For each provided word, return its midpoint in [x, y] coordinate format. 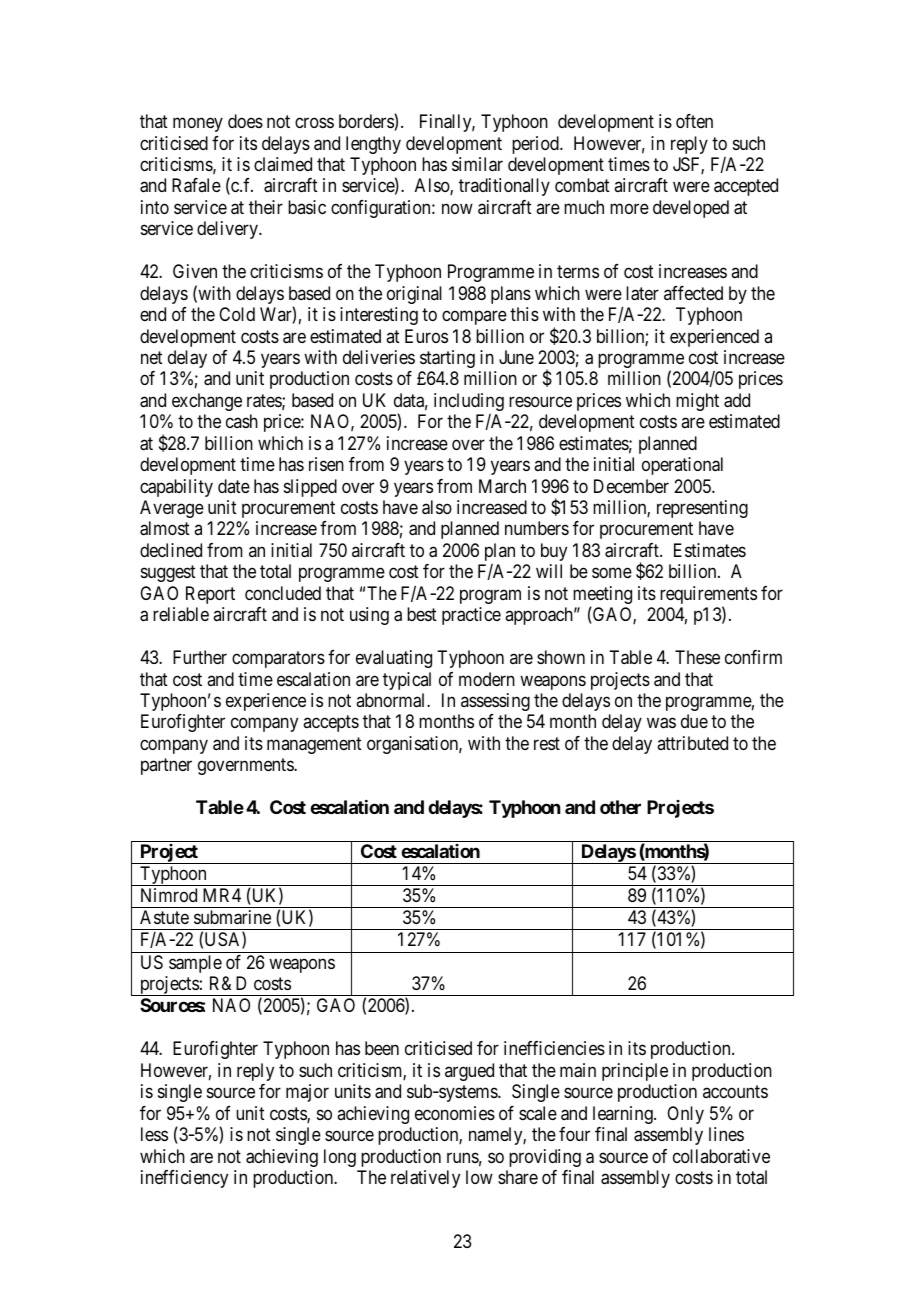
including [469, 402]
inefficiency [184, 1179]
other [620, 807]
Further [200, 657]
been [382, 1048]
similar [477, 164]
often [694, 121]
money [198, 125]
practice [471, 616]
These [697, 657]
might [697, 402]
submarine [232, 917]
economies [455, 1113]
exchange [207, 402]
